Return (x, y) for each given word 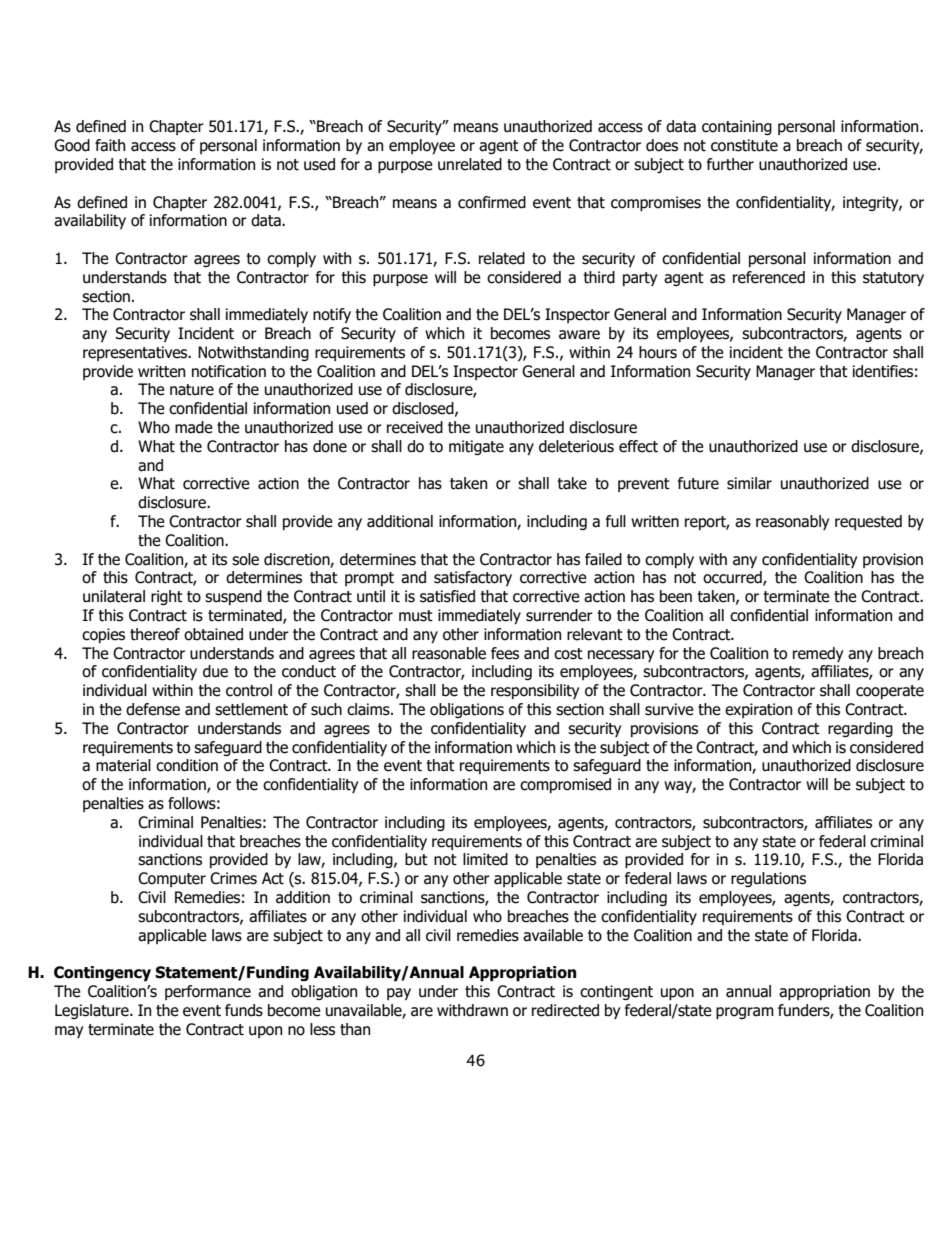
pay (399, 994)
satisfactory (473, 578)
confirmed (492, 202)
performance (208, 992)
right (167, 597)
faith (110, 145)
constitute (744, 145)
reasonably (792, 522)
